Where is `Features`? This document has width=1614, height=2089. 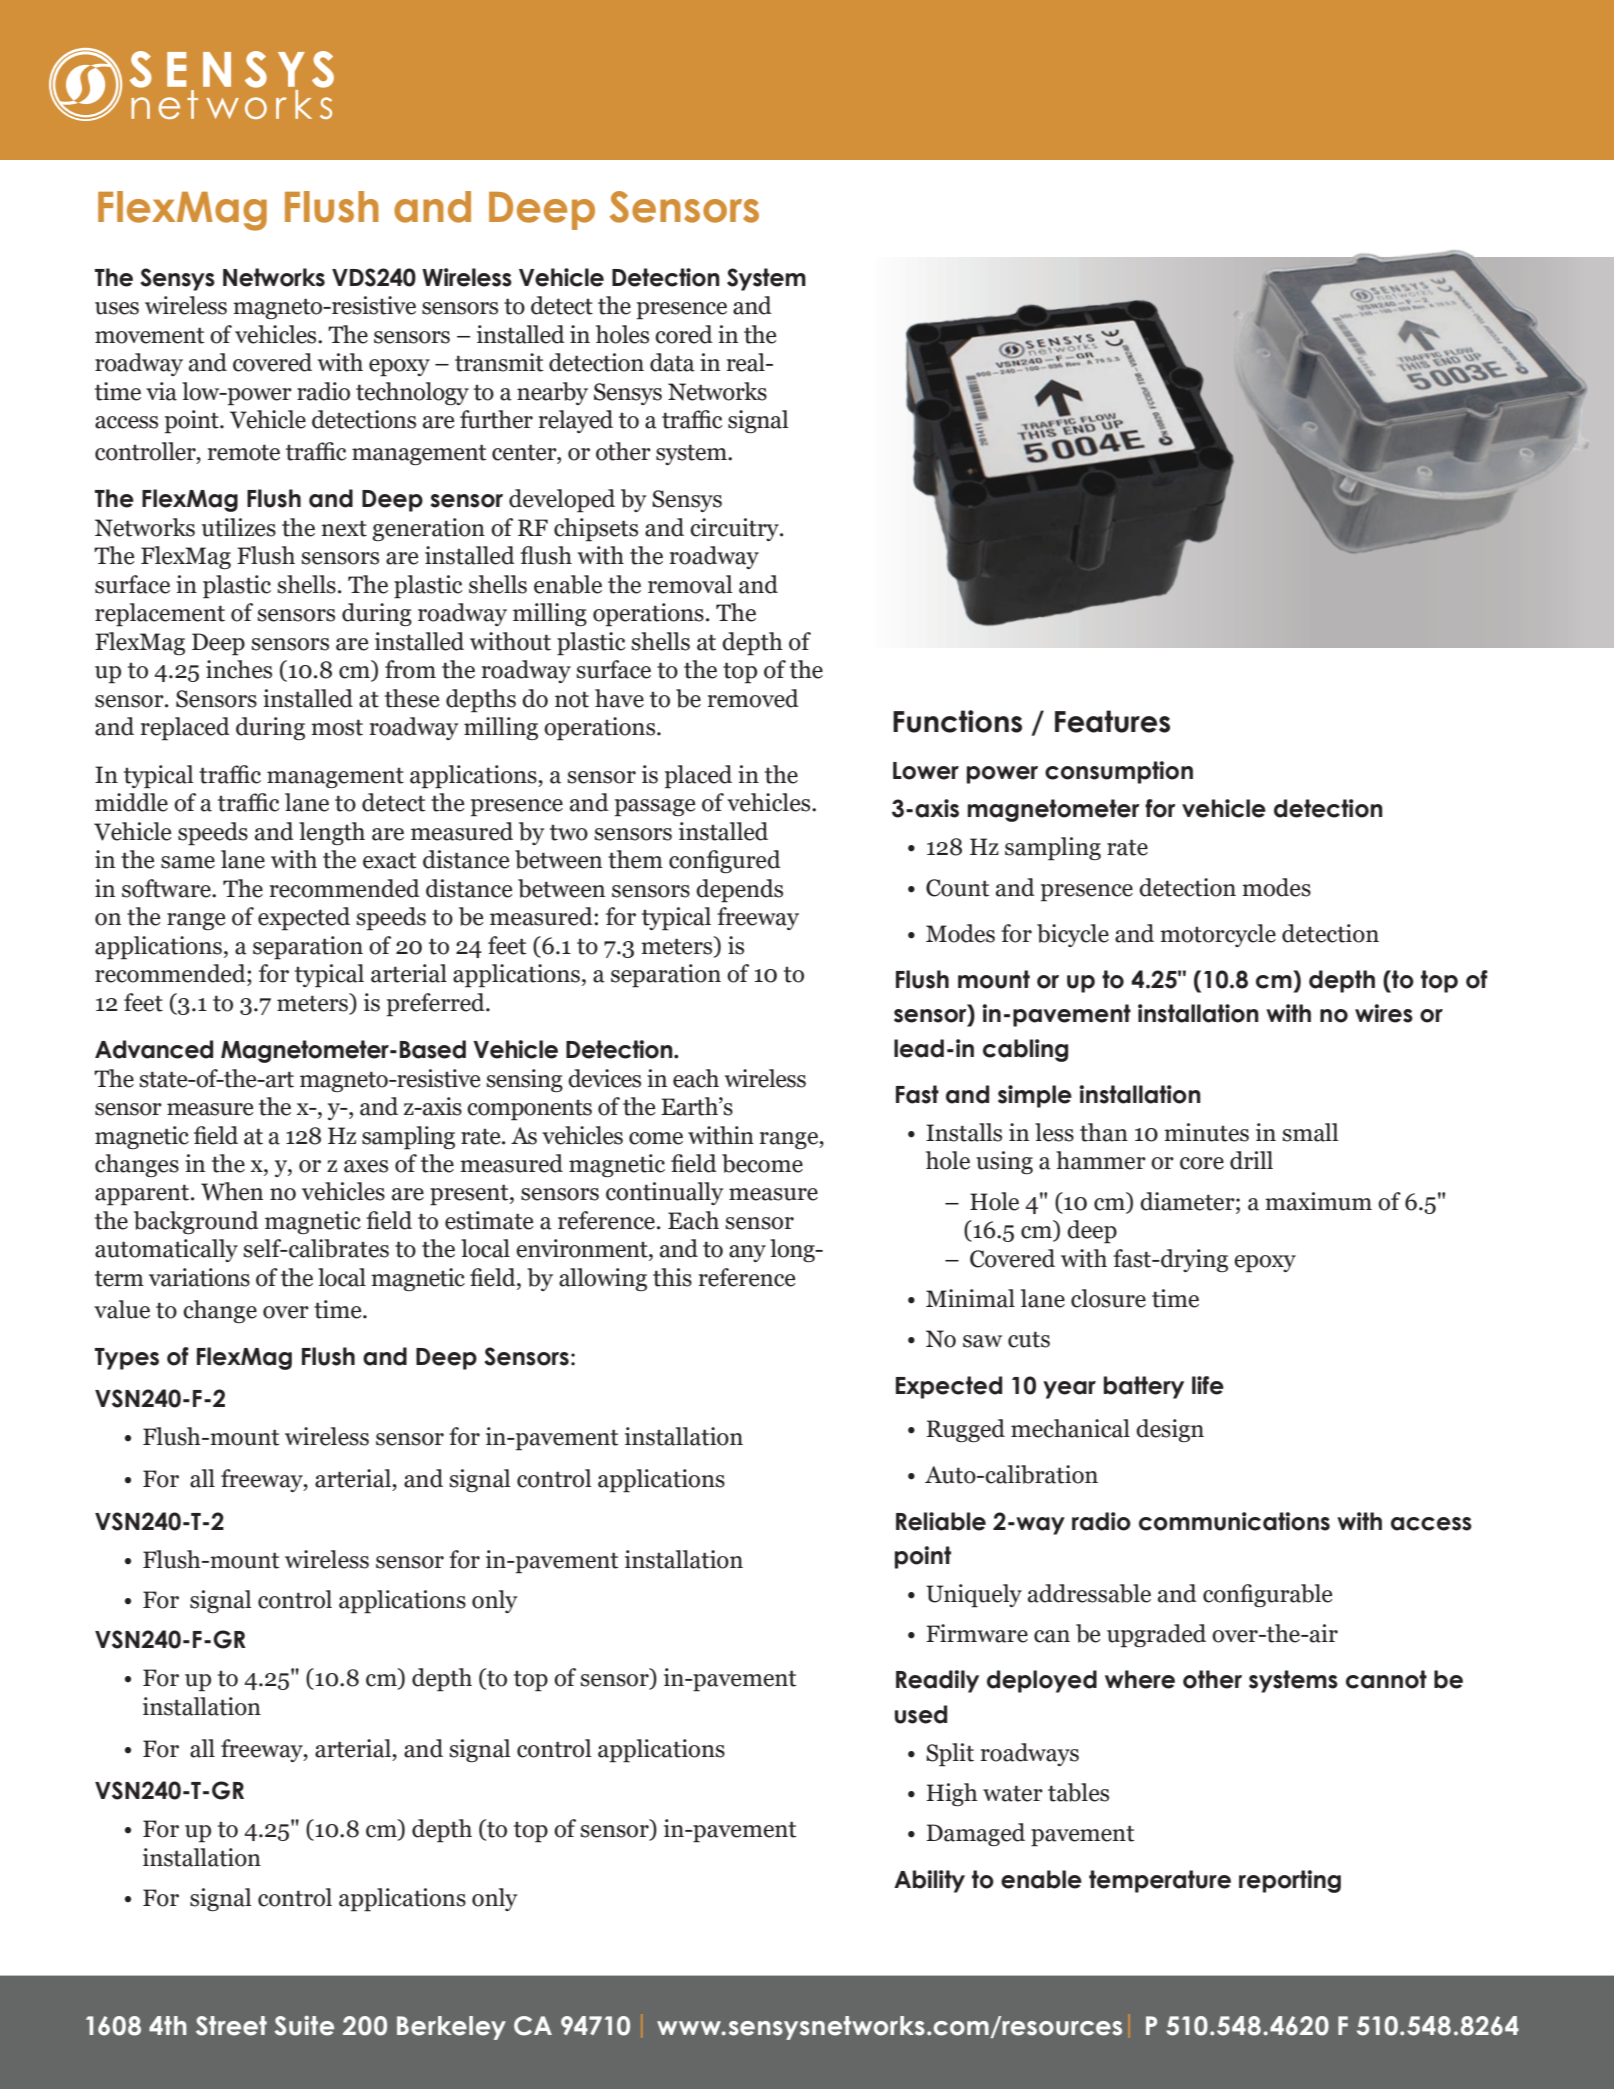
Features is located at coordinates (1112, 721).
